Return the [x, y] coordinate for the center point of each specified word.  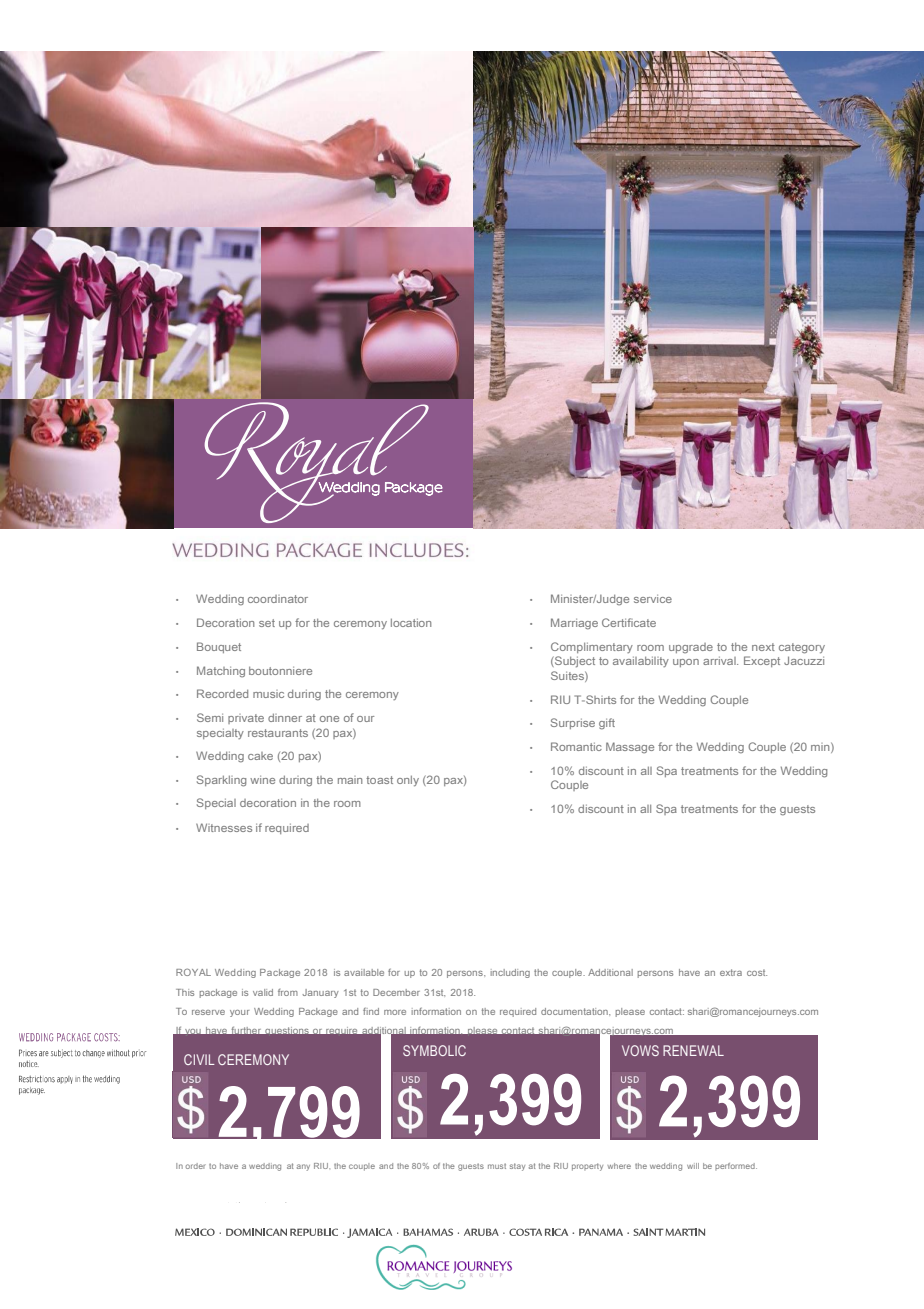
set [267, 623]
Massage [630, 748]
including [510, 973]
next [763, 647]
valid [263, 992]
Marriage [574, 624]
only [408, 781]
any [303, 1167]
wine [262, 780]
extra [731, 972]
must [497, 1166]
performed [736, 1166]
